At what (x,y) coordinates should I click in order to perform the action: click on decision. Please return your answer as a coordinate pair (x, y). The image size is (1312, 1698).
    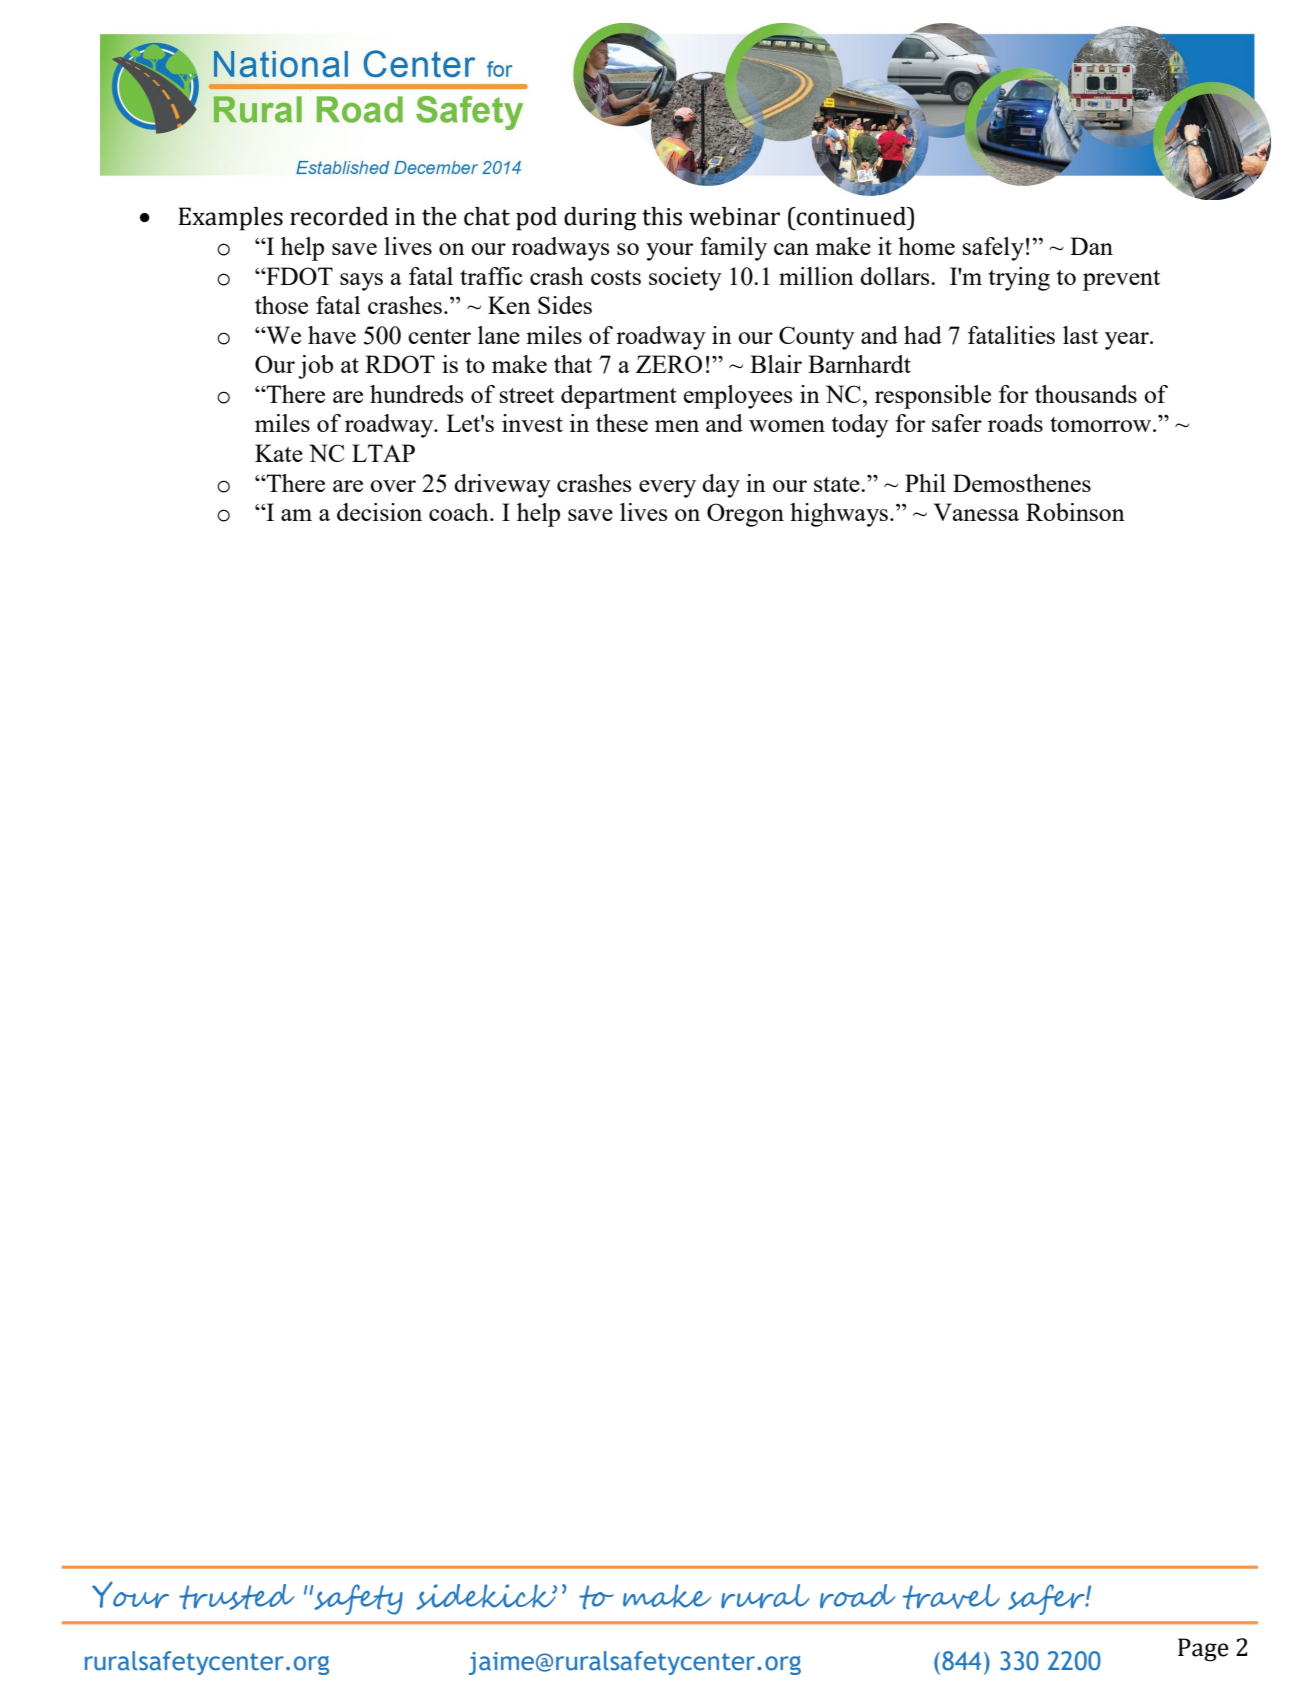
    Looking at the image, I should click on (379, 512).
